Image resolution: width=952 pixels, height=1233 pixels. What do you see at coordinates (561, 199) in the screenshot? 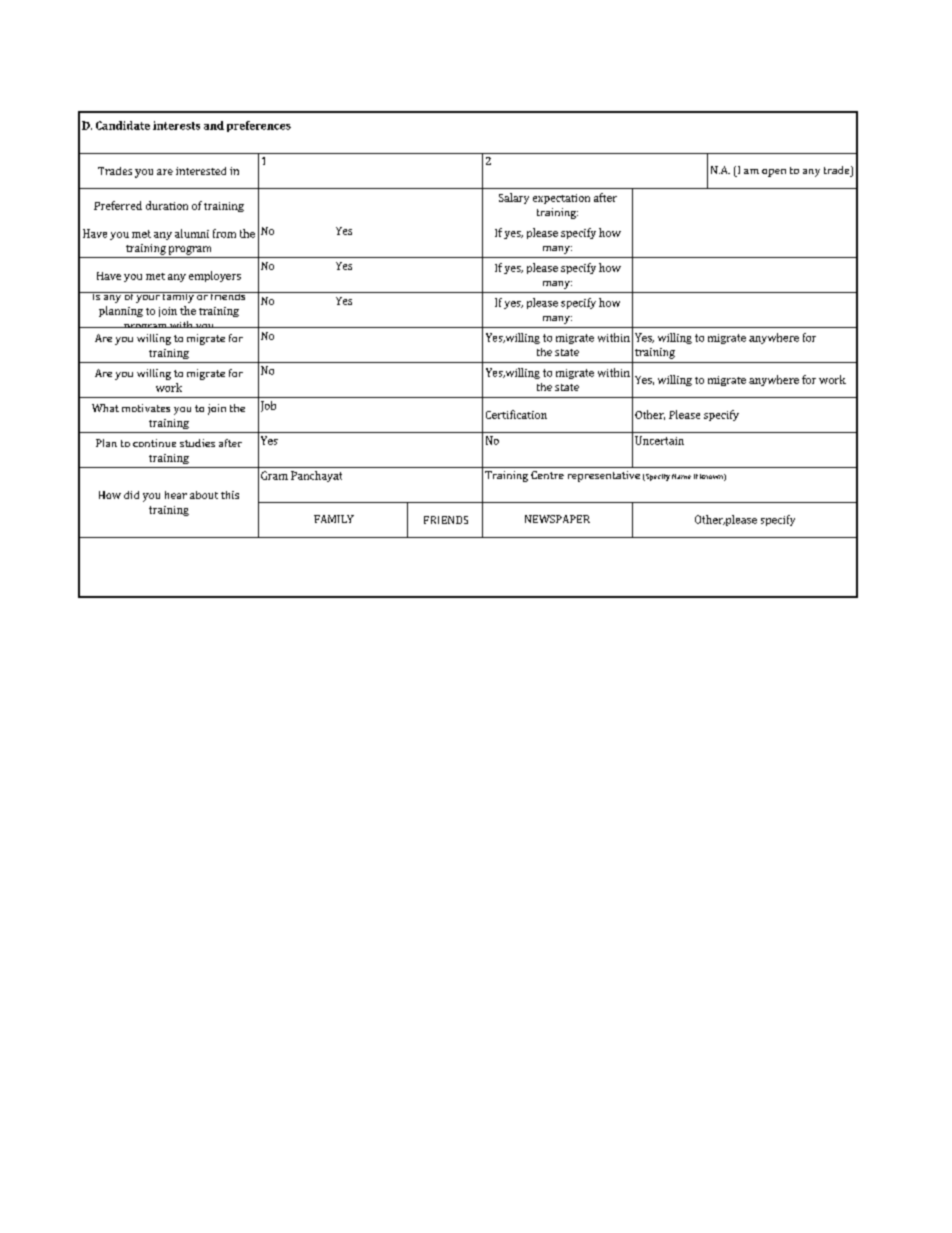
I see `expectation` at bounding box center [561, 199].
